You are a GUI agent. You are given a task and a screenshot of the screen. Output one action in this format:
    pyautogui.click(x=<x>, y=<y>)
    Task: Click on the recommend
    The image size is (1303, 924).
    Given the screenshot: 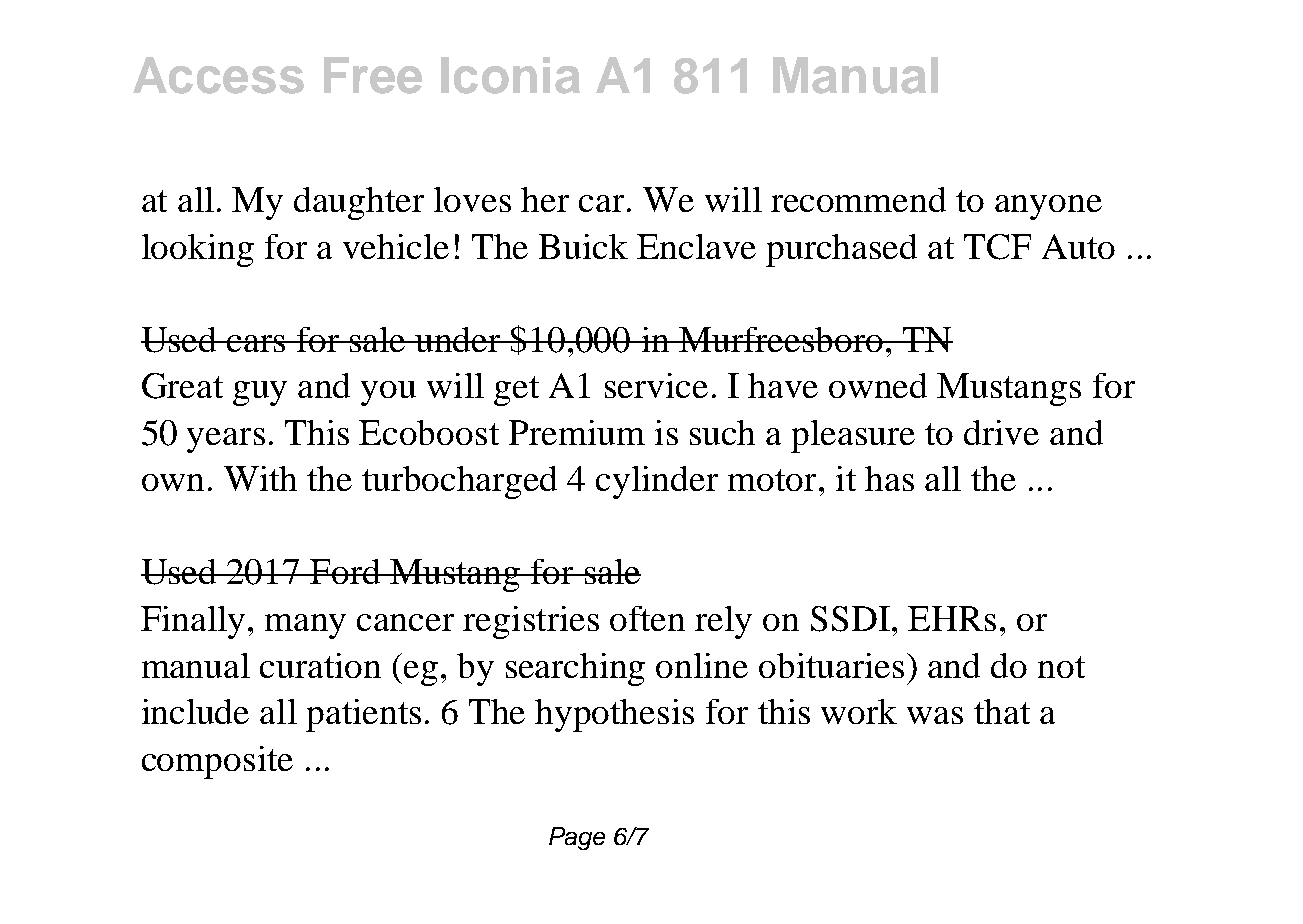 What is the action you would take?
    pyautogui.click(x=858, y=199)
